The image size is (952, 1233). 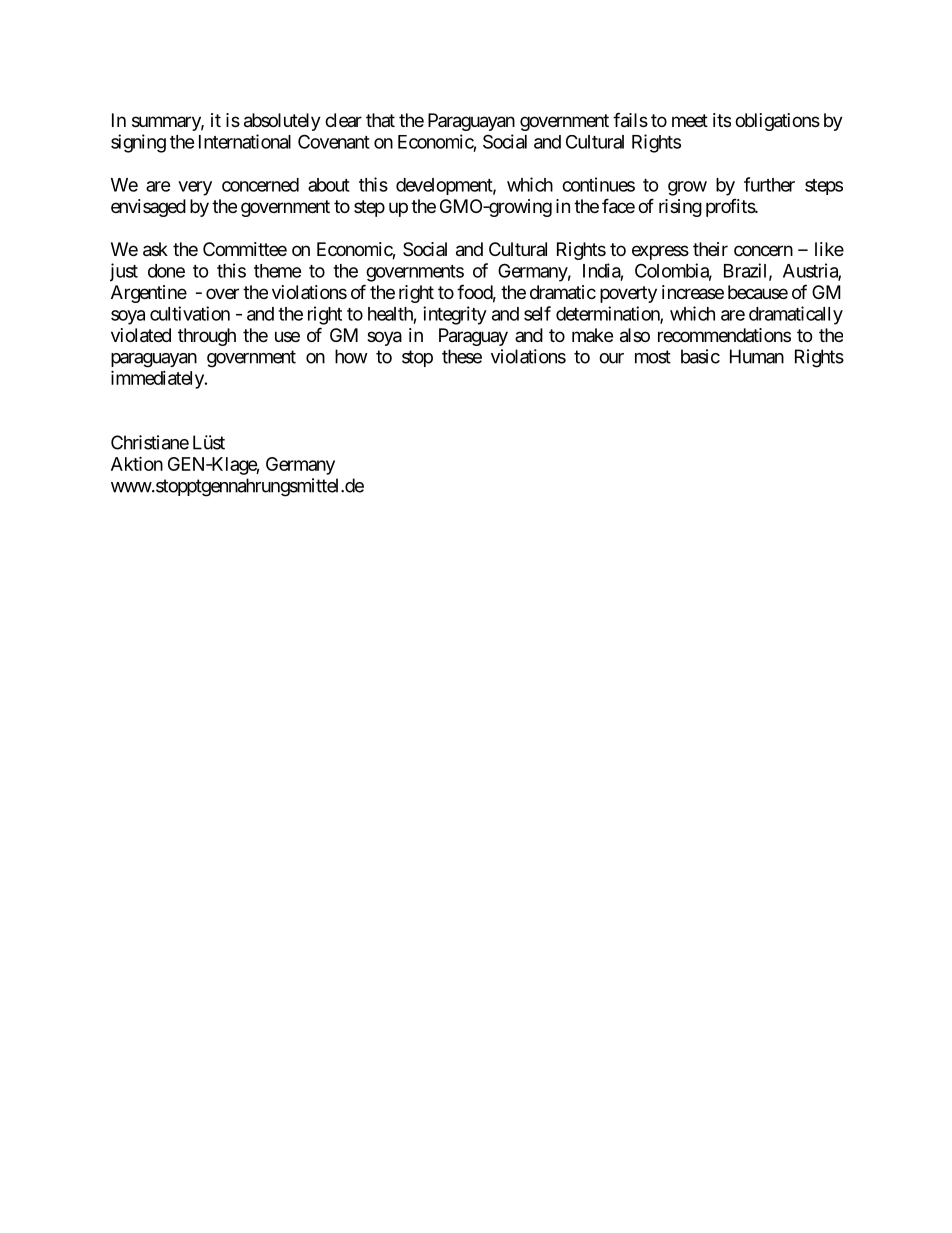 I want to click on also, so click(x=635, y=335).
